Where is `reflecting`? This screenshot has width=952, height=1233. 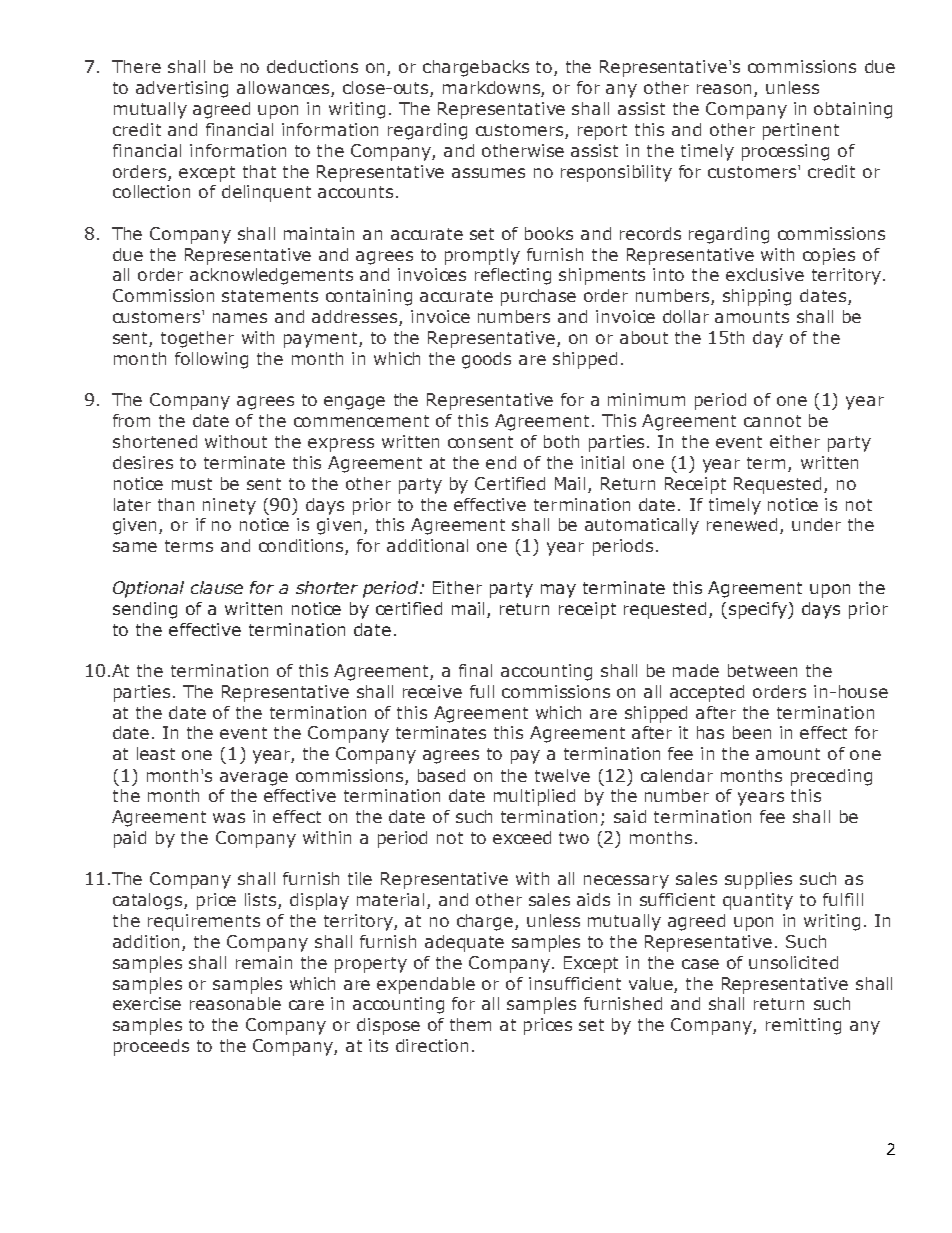 reflecting is located at coordinates (513, 276).
